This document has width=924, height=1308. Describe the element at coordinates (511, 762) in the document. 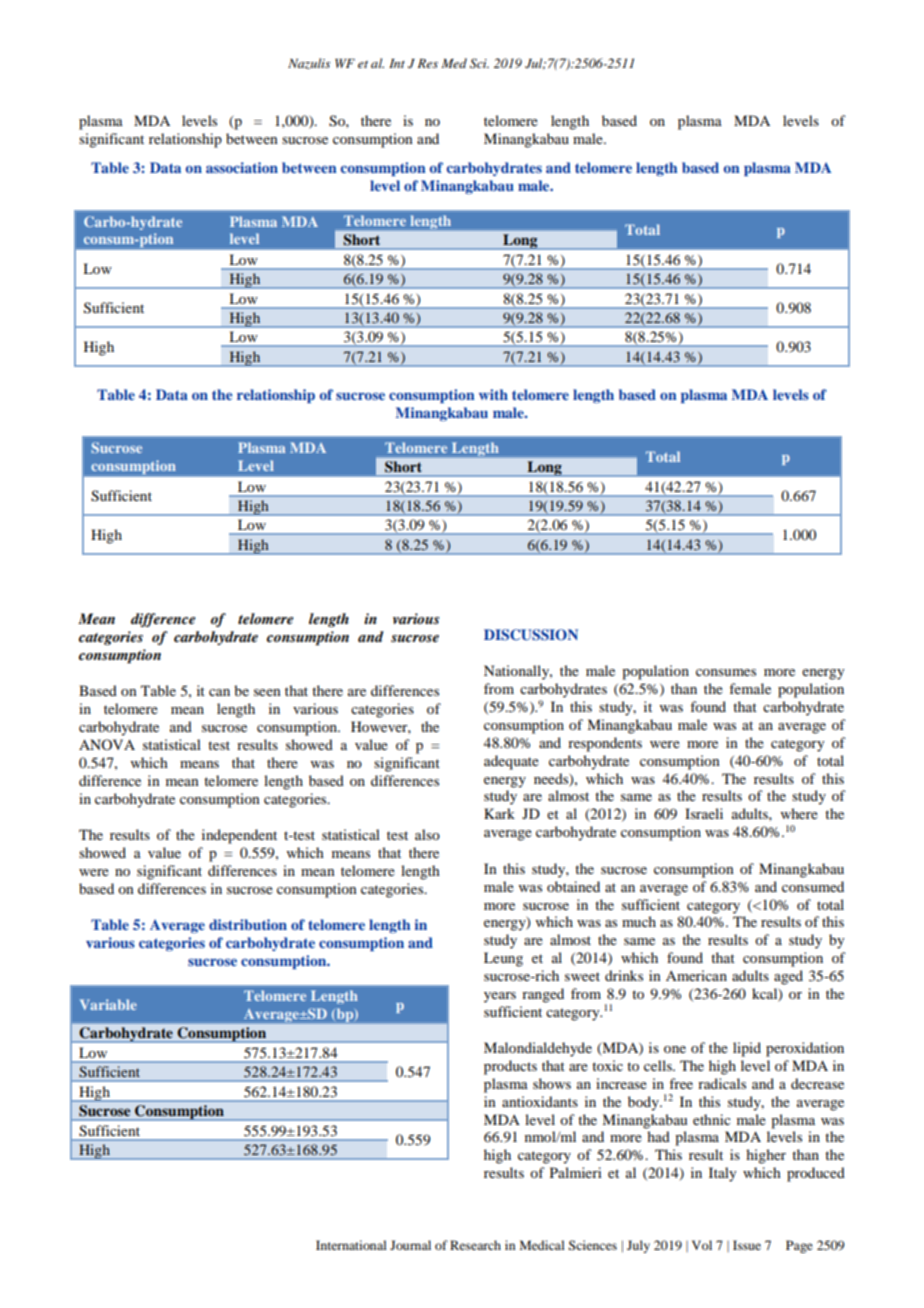

I see `adequate` at that location.
